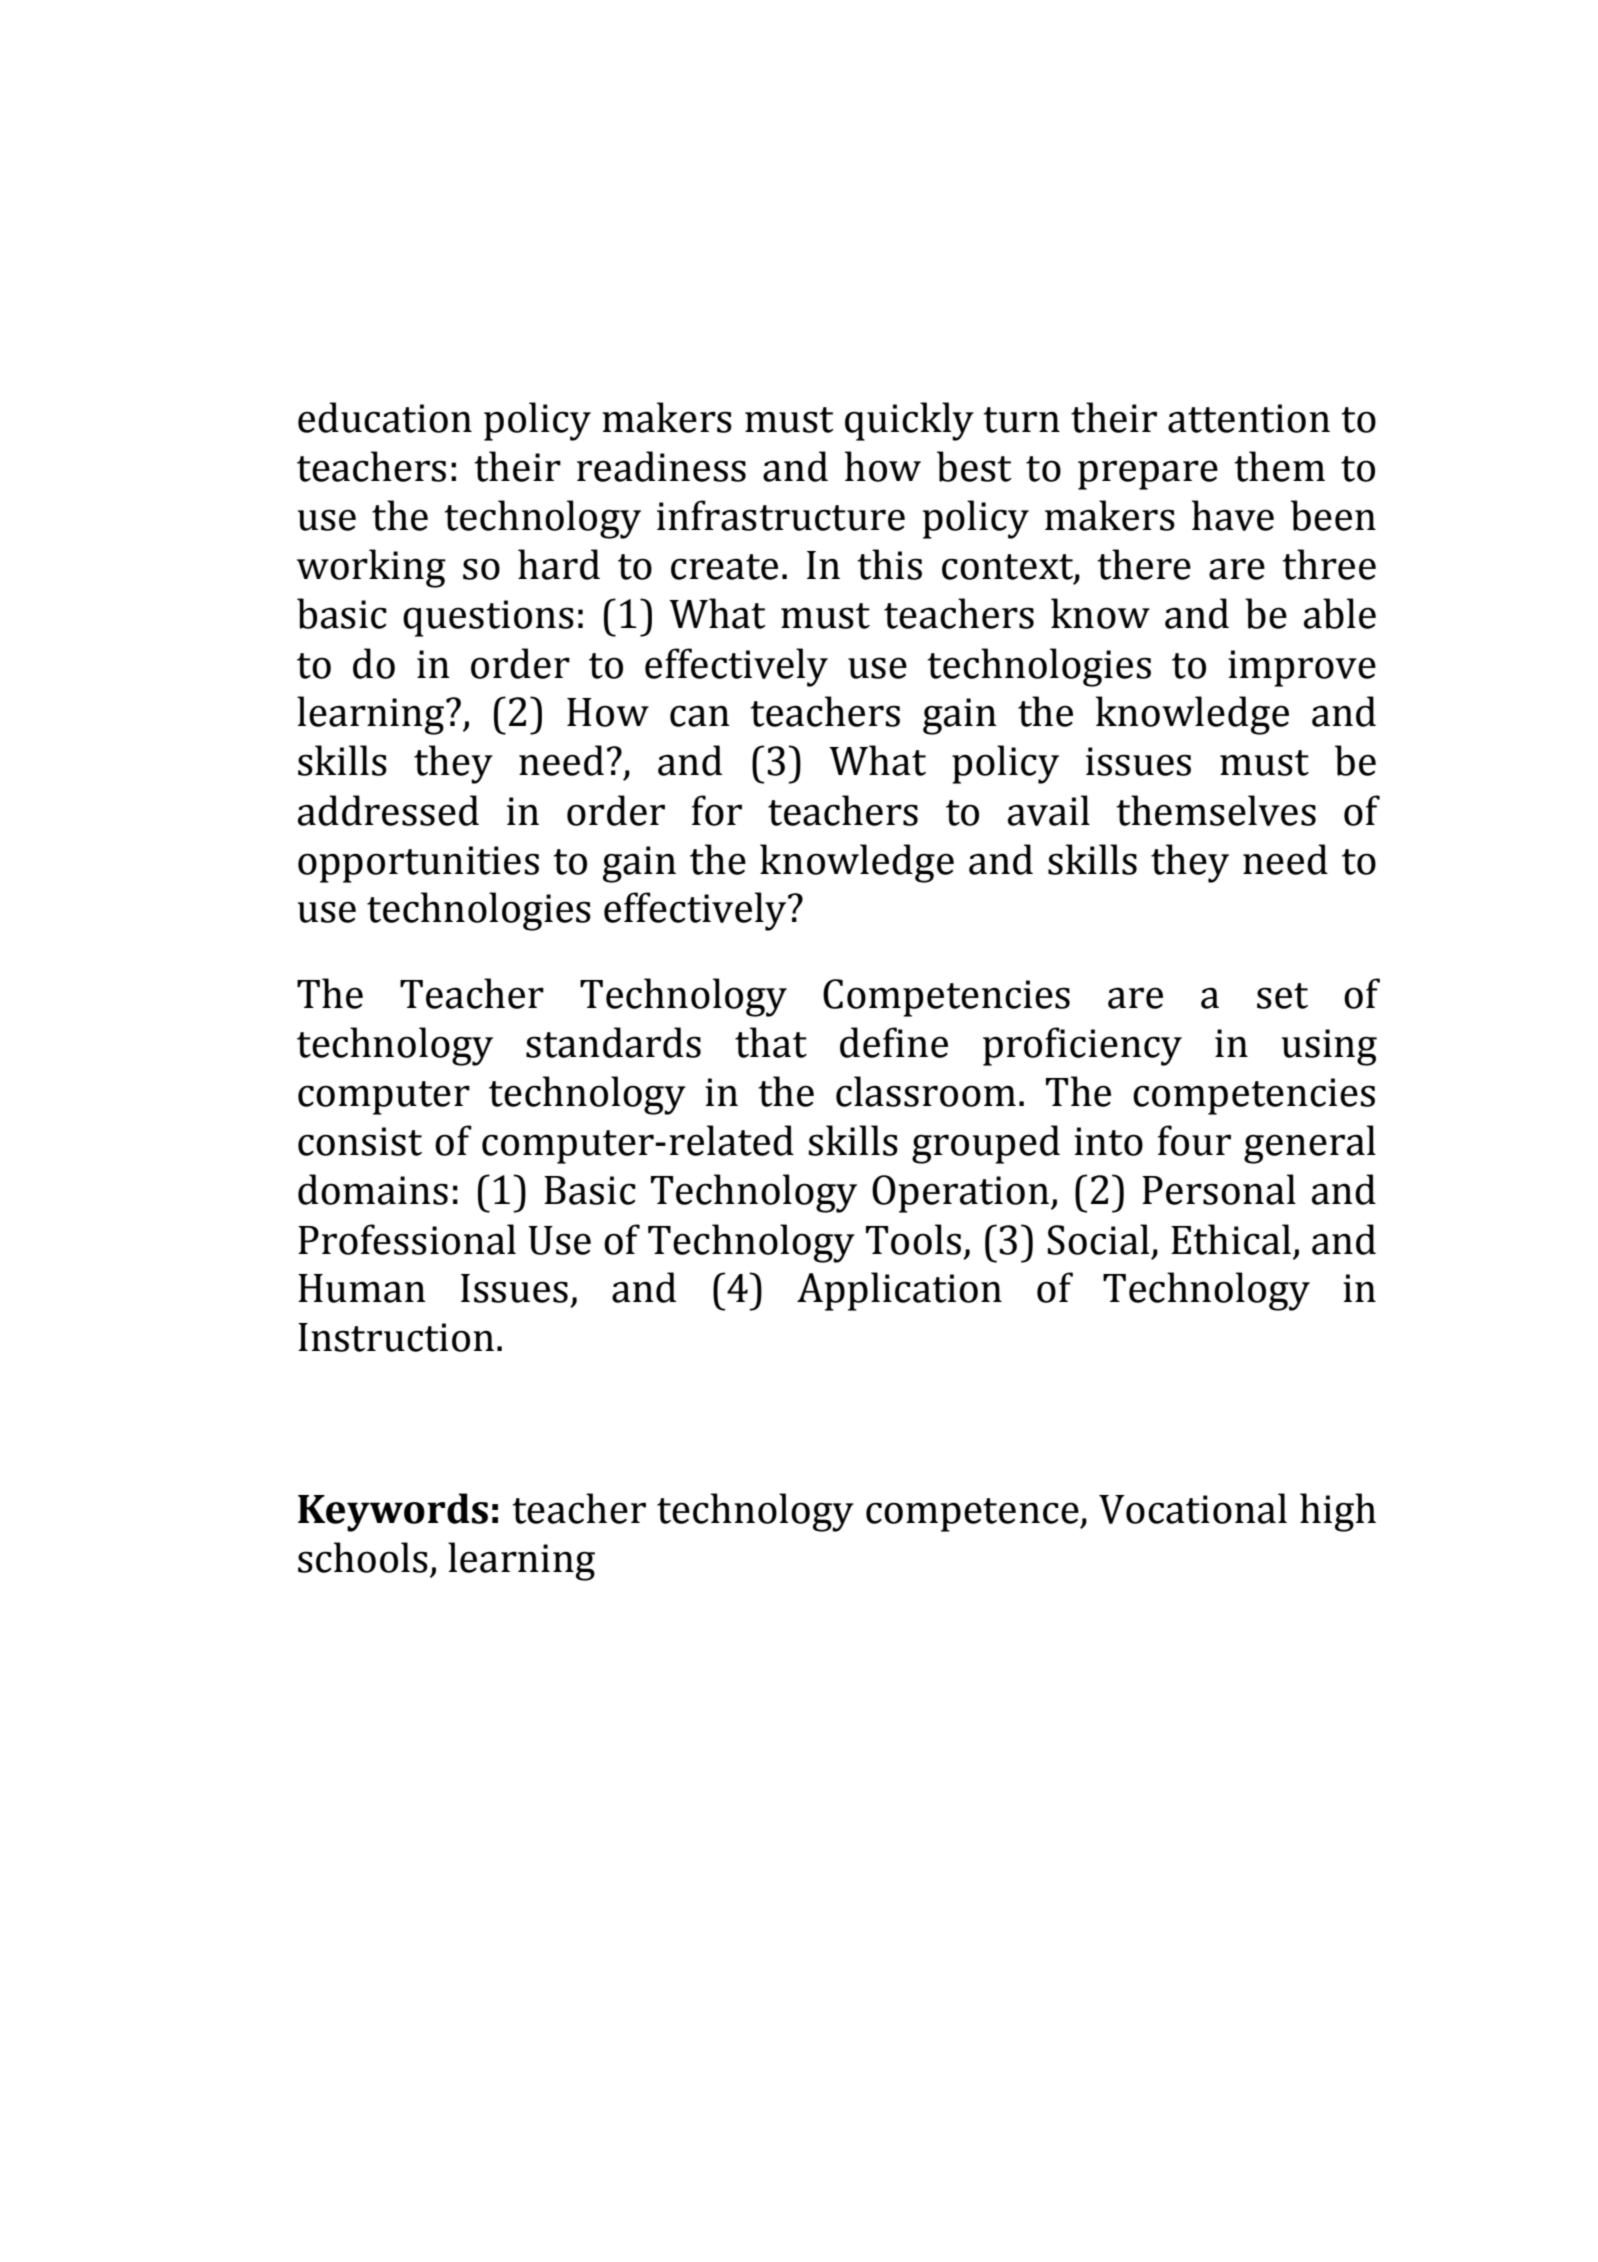 The width and height of the screenshot is (1598, 2262). I want to click on domains, so click(373, 1189).
